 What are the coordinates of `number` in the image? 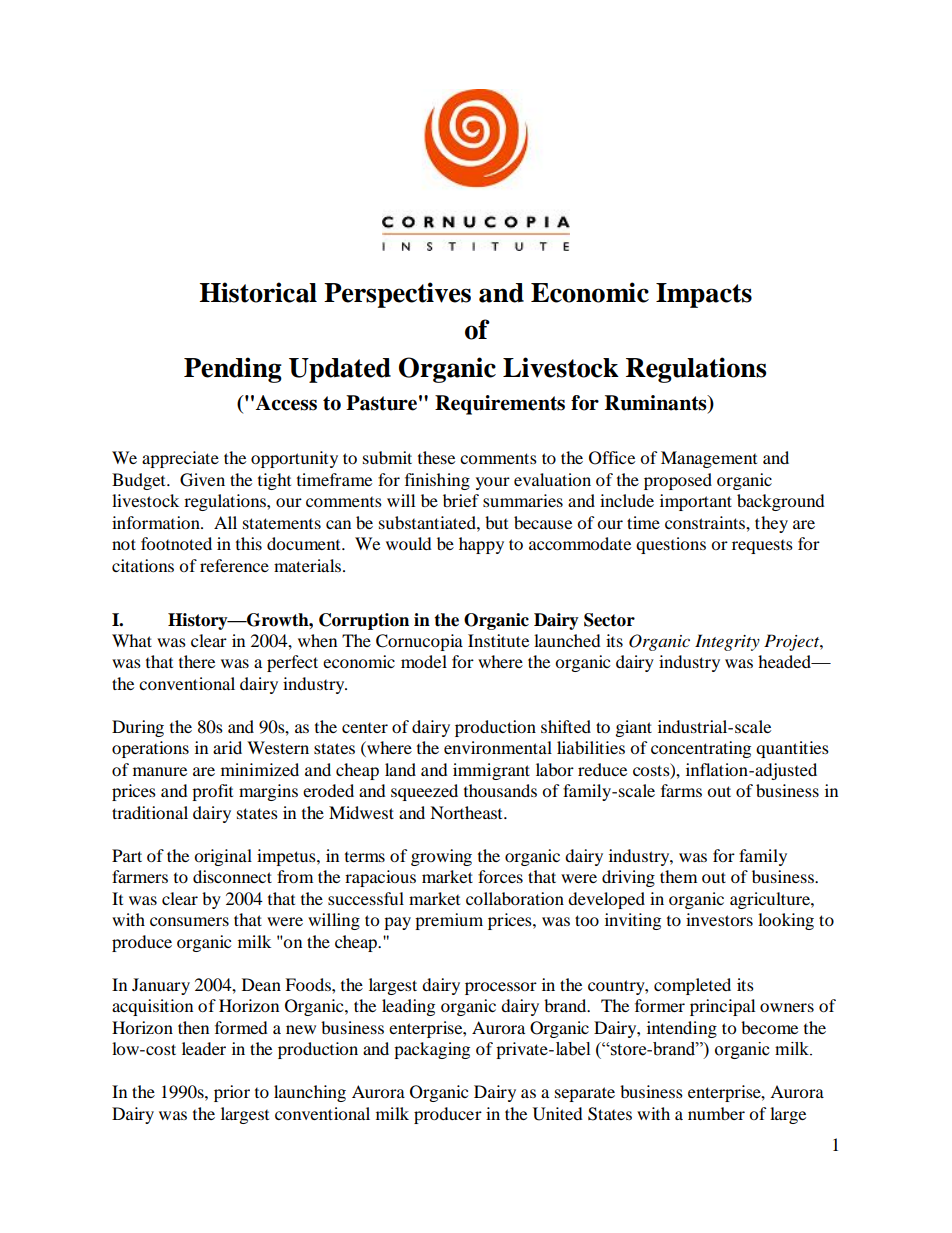 It's located at (716, 1113).
